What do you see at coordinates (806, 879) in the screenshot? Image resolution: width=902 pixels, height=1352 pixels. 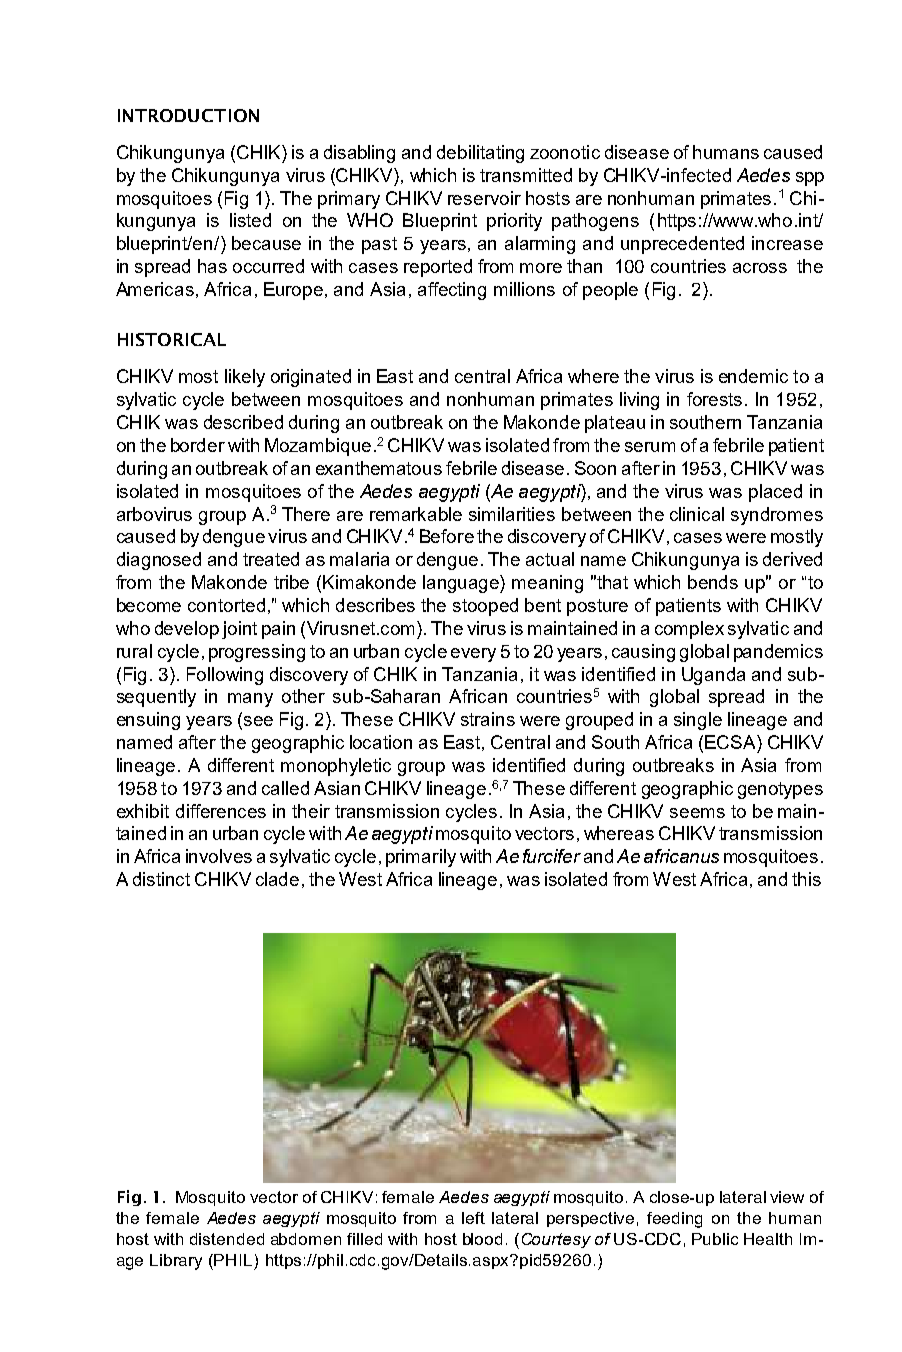 I see `this` at bounding box center [806, 879].
